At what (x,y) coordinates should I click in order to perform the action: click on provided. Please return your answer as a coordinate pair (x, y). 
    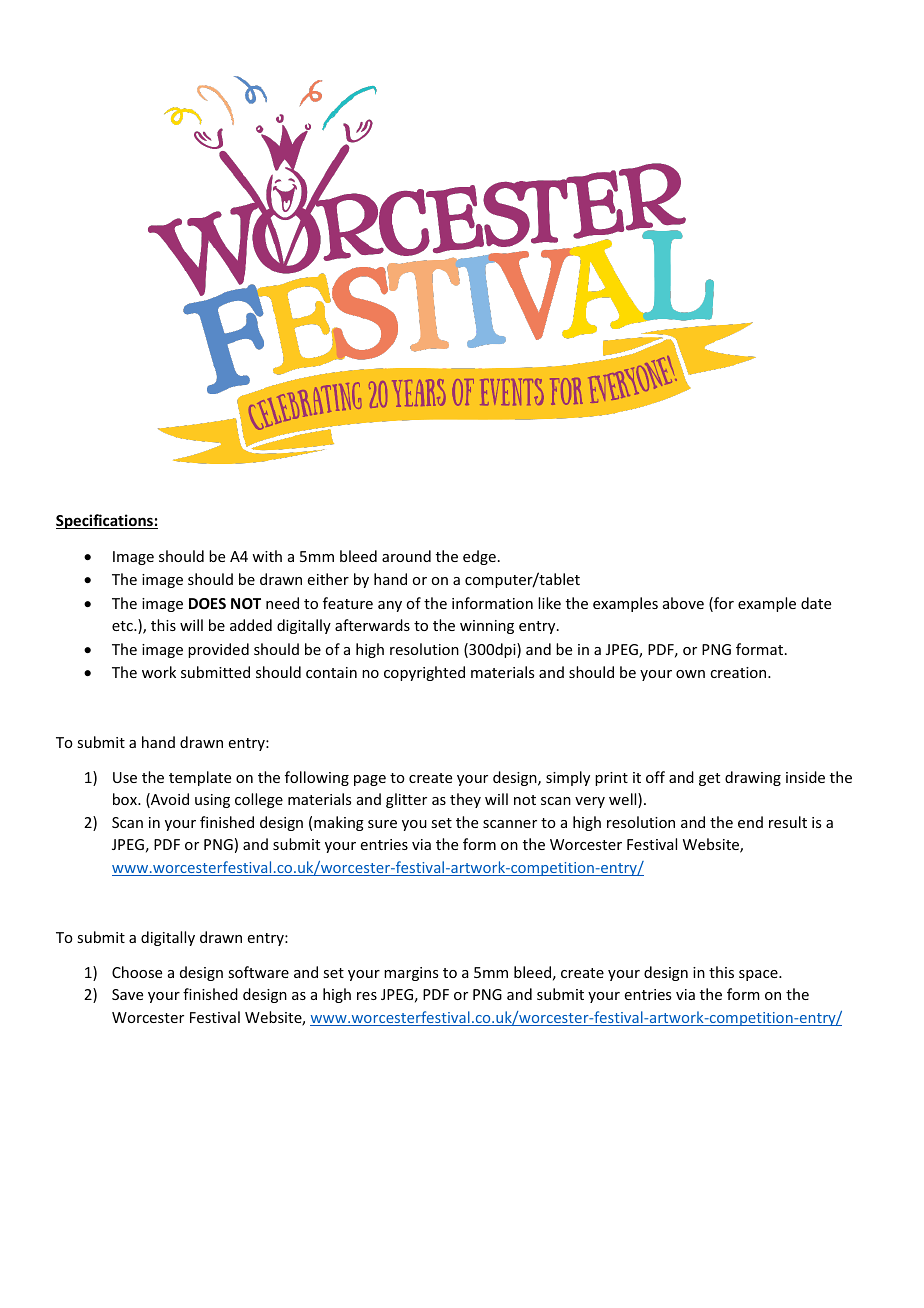
    Looking at the image, I should click on (218, 650).
